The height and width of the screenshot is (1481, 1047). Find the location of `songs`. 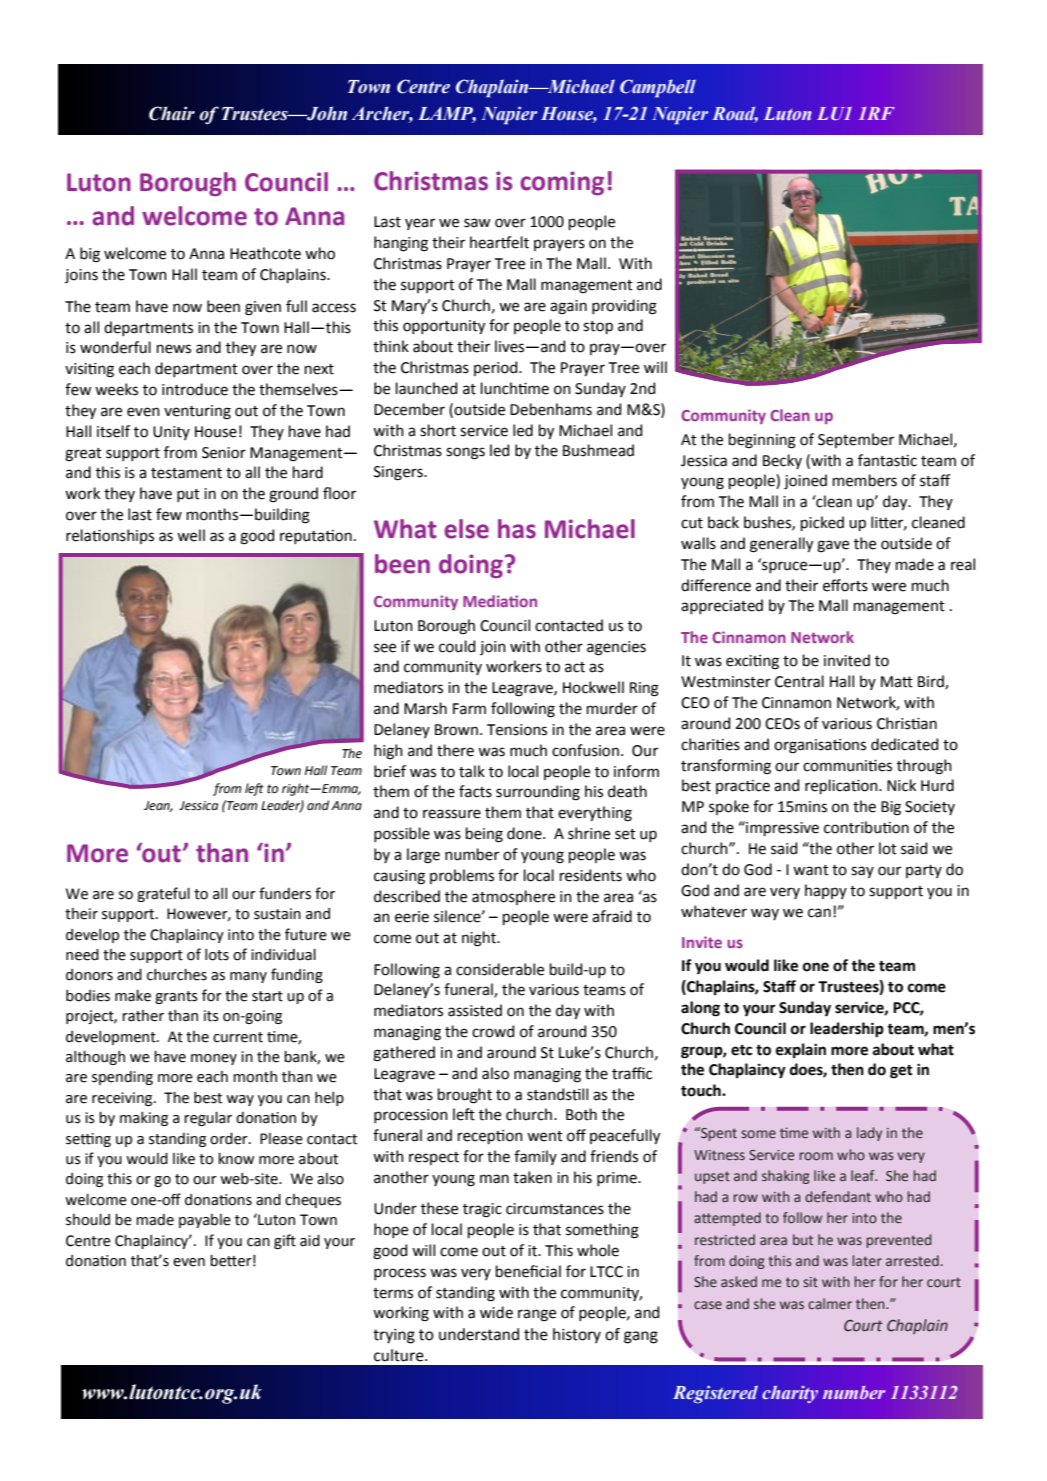

songs is located at coordinates (465, 453).
